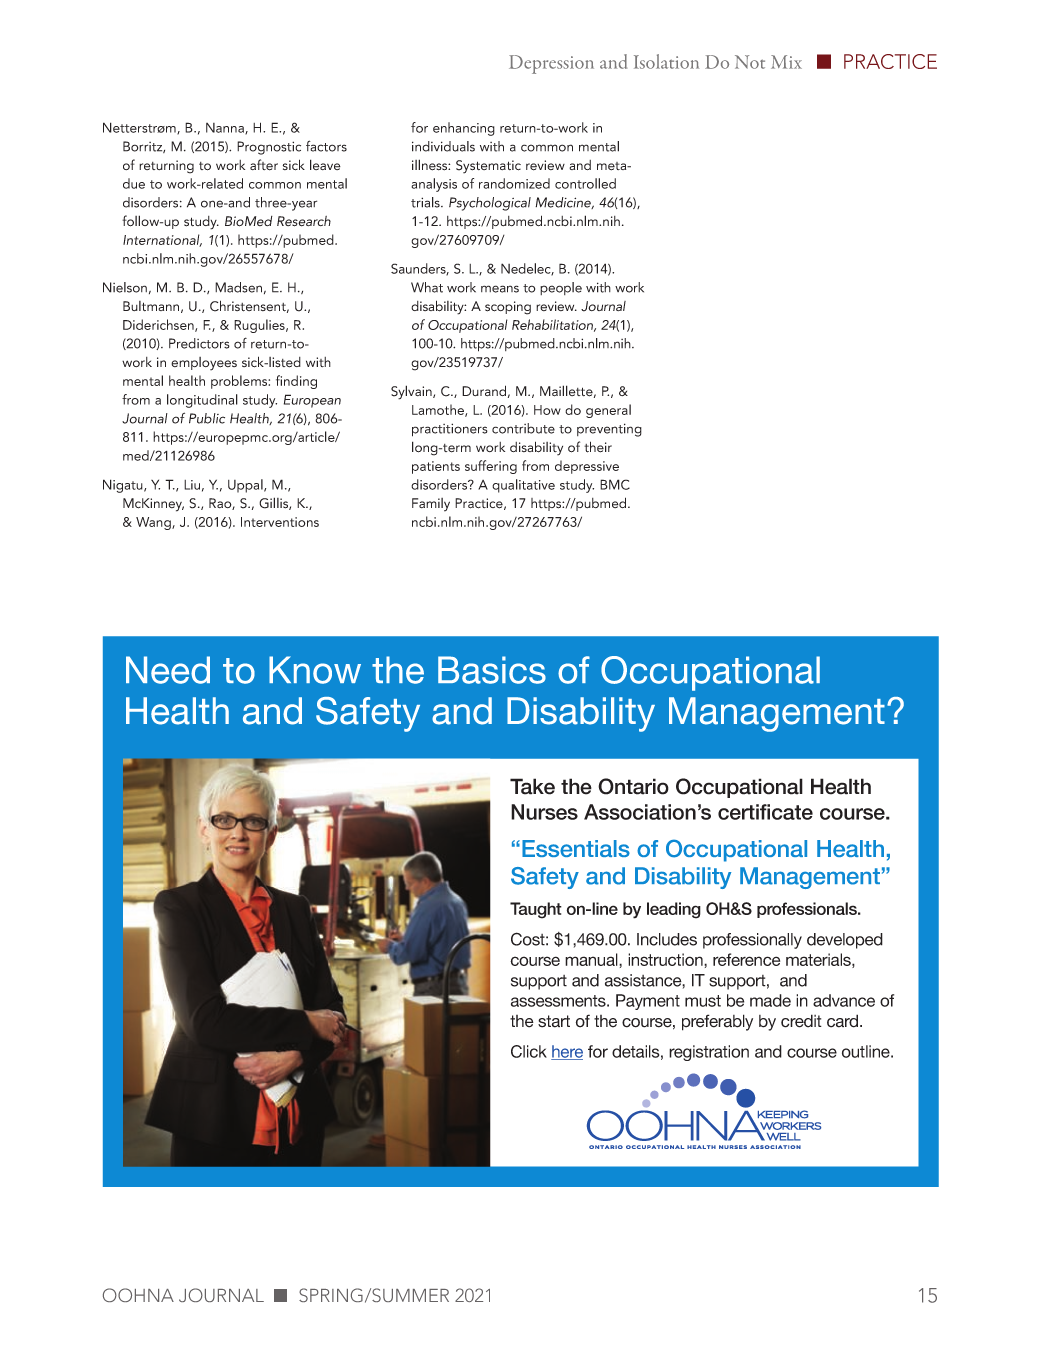  I want to click on general, so click(608, 411).
